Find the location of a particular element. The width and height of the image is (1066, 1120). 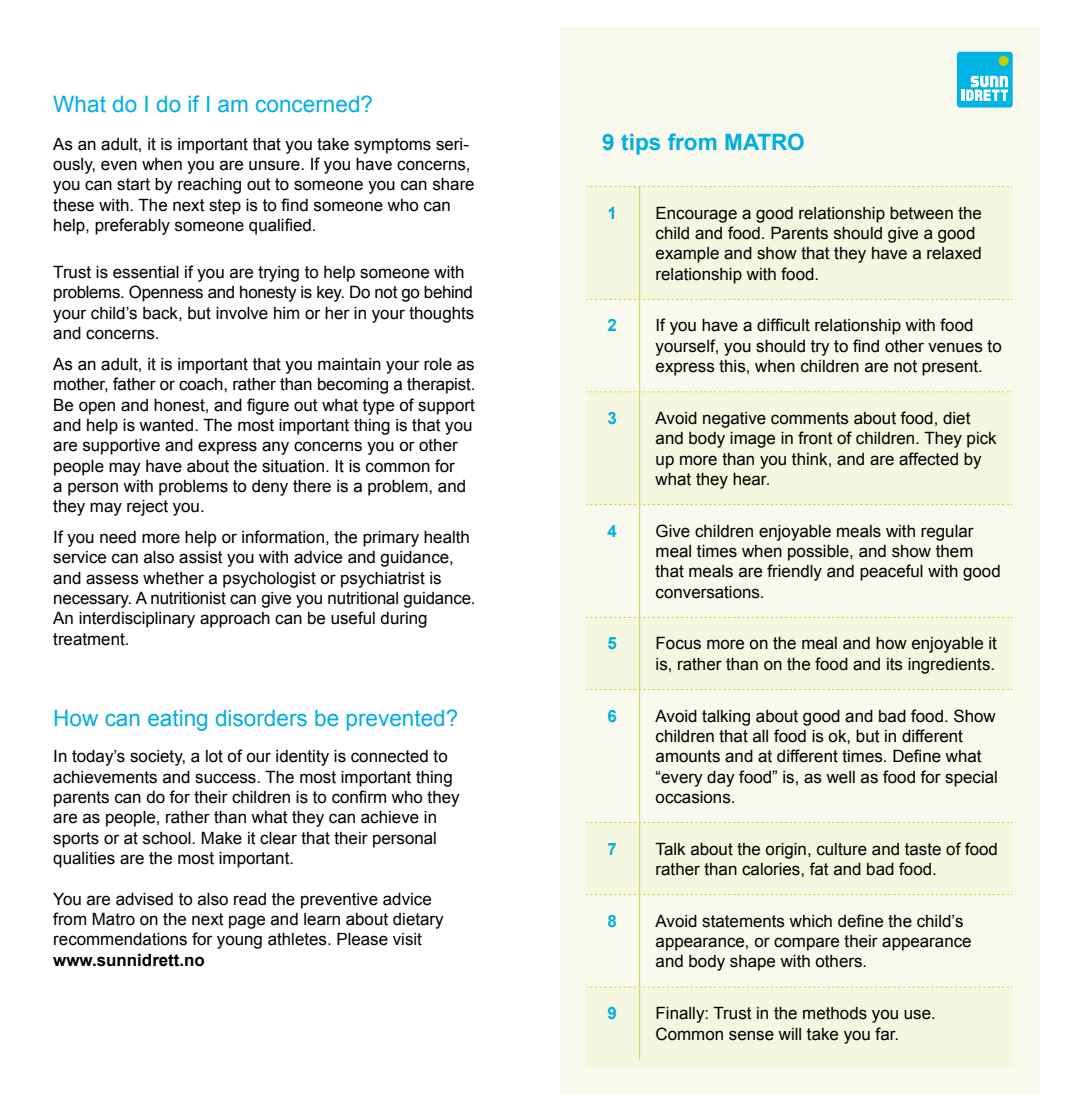

eating is located at coordinates (177, 720).
